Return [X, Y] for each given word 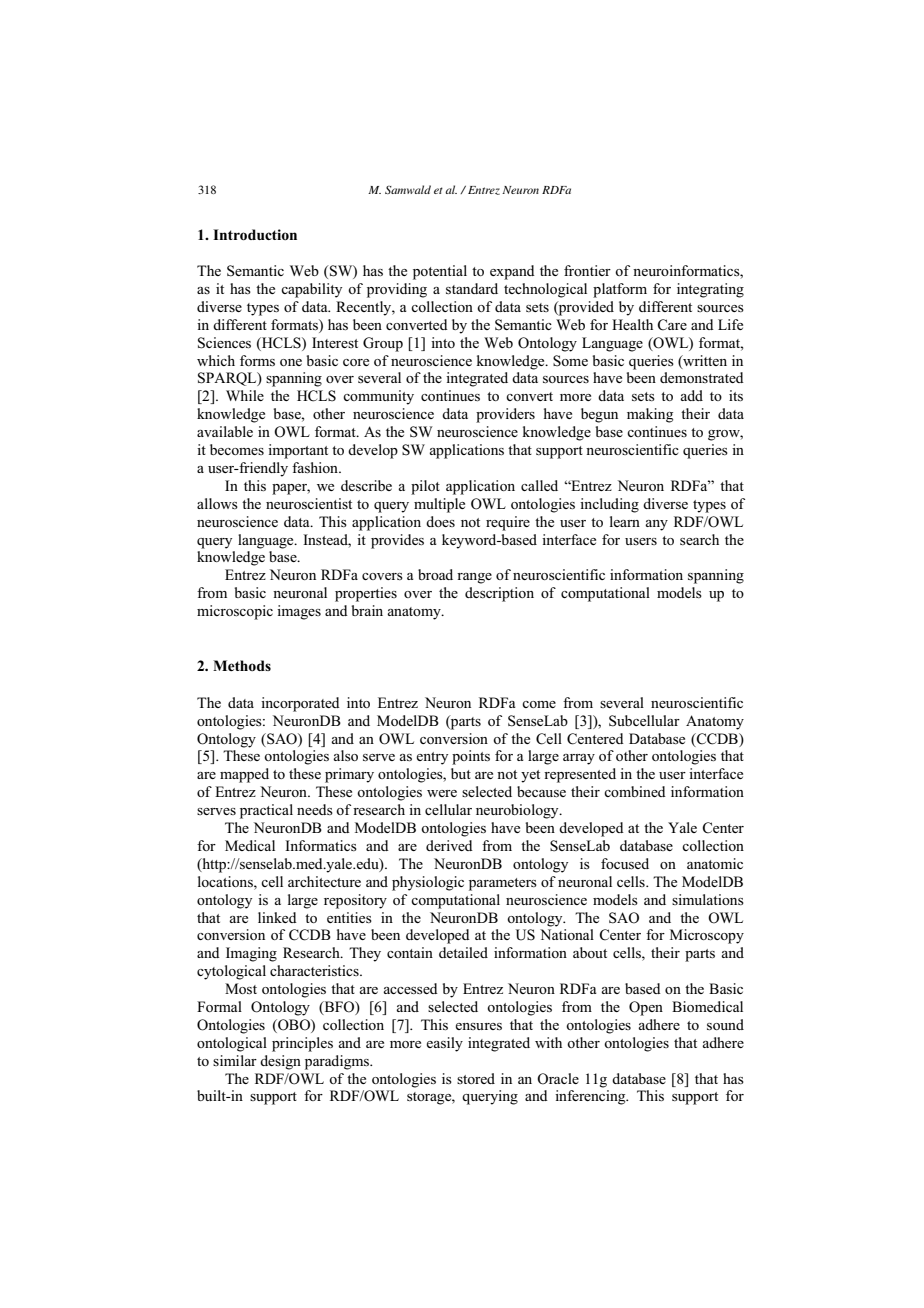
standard [472, 288]
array [579, 759]
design [280, 1062]
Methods [242, 665]
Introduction [255, 235]
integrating [710, 290]
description [499, 594]
